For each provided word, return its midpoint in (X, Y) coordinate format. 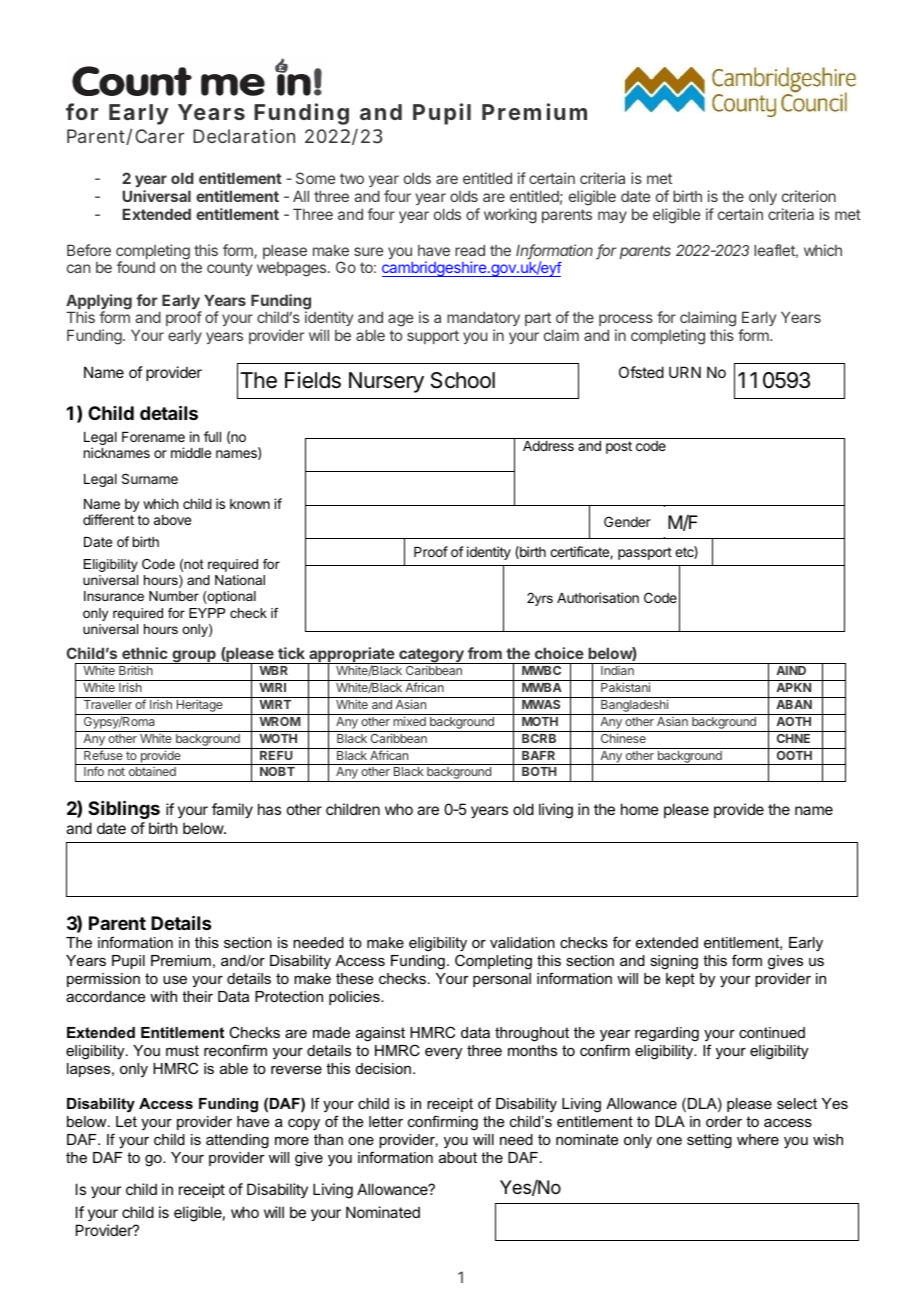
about (458, 1157)
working (510, 216)
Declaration (244, 136)
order (724, 1121)
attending (237, 1141)
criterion (809, 196)
